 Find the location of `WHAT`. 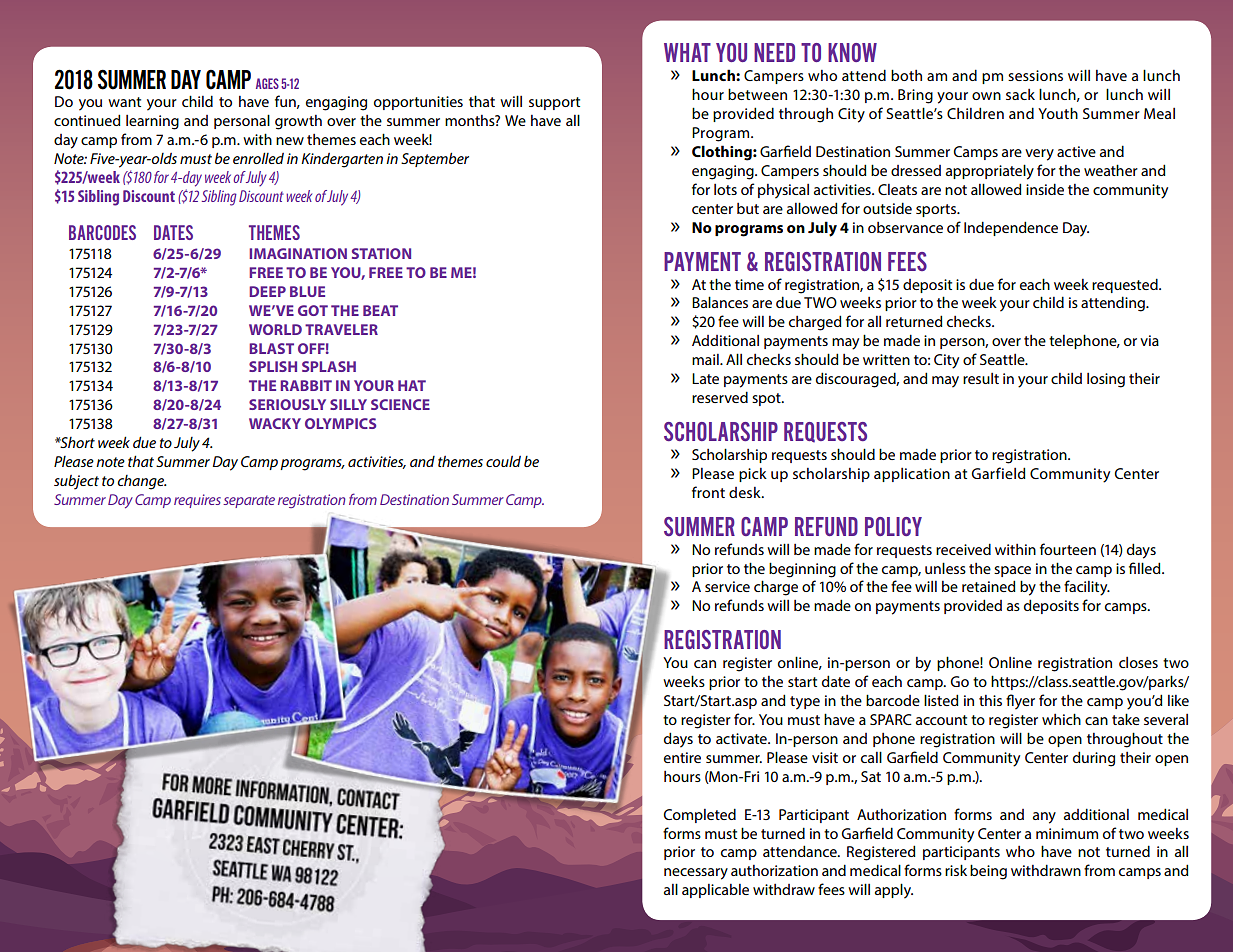

WHAT is located at coordinates (687, 52).
